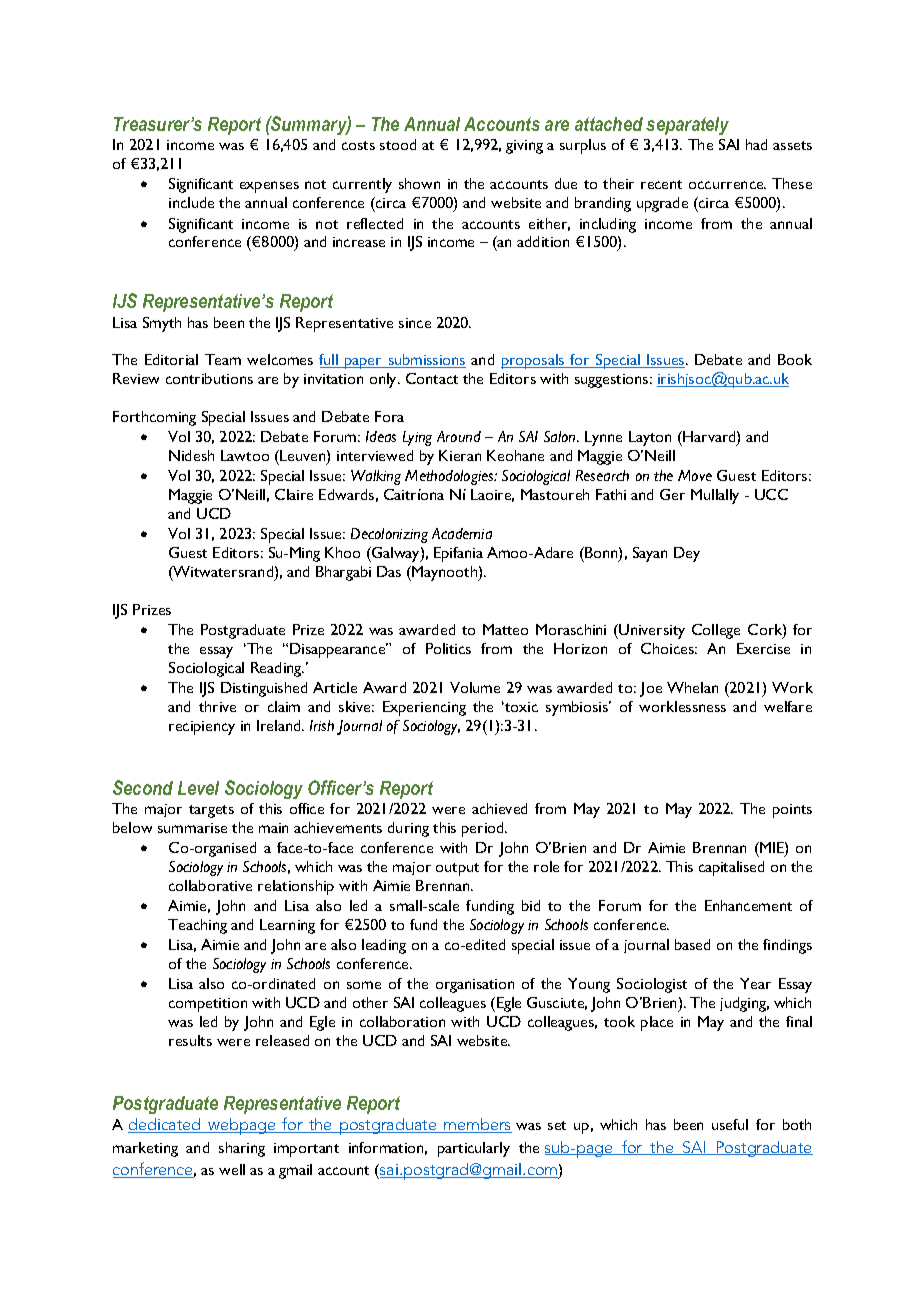 Image resolution: width=924 pixels, height=1308 pixels. I want to click on shown, so click(419, 183).
